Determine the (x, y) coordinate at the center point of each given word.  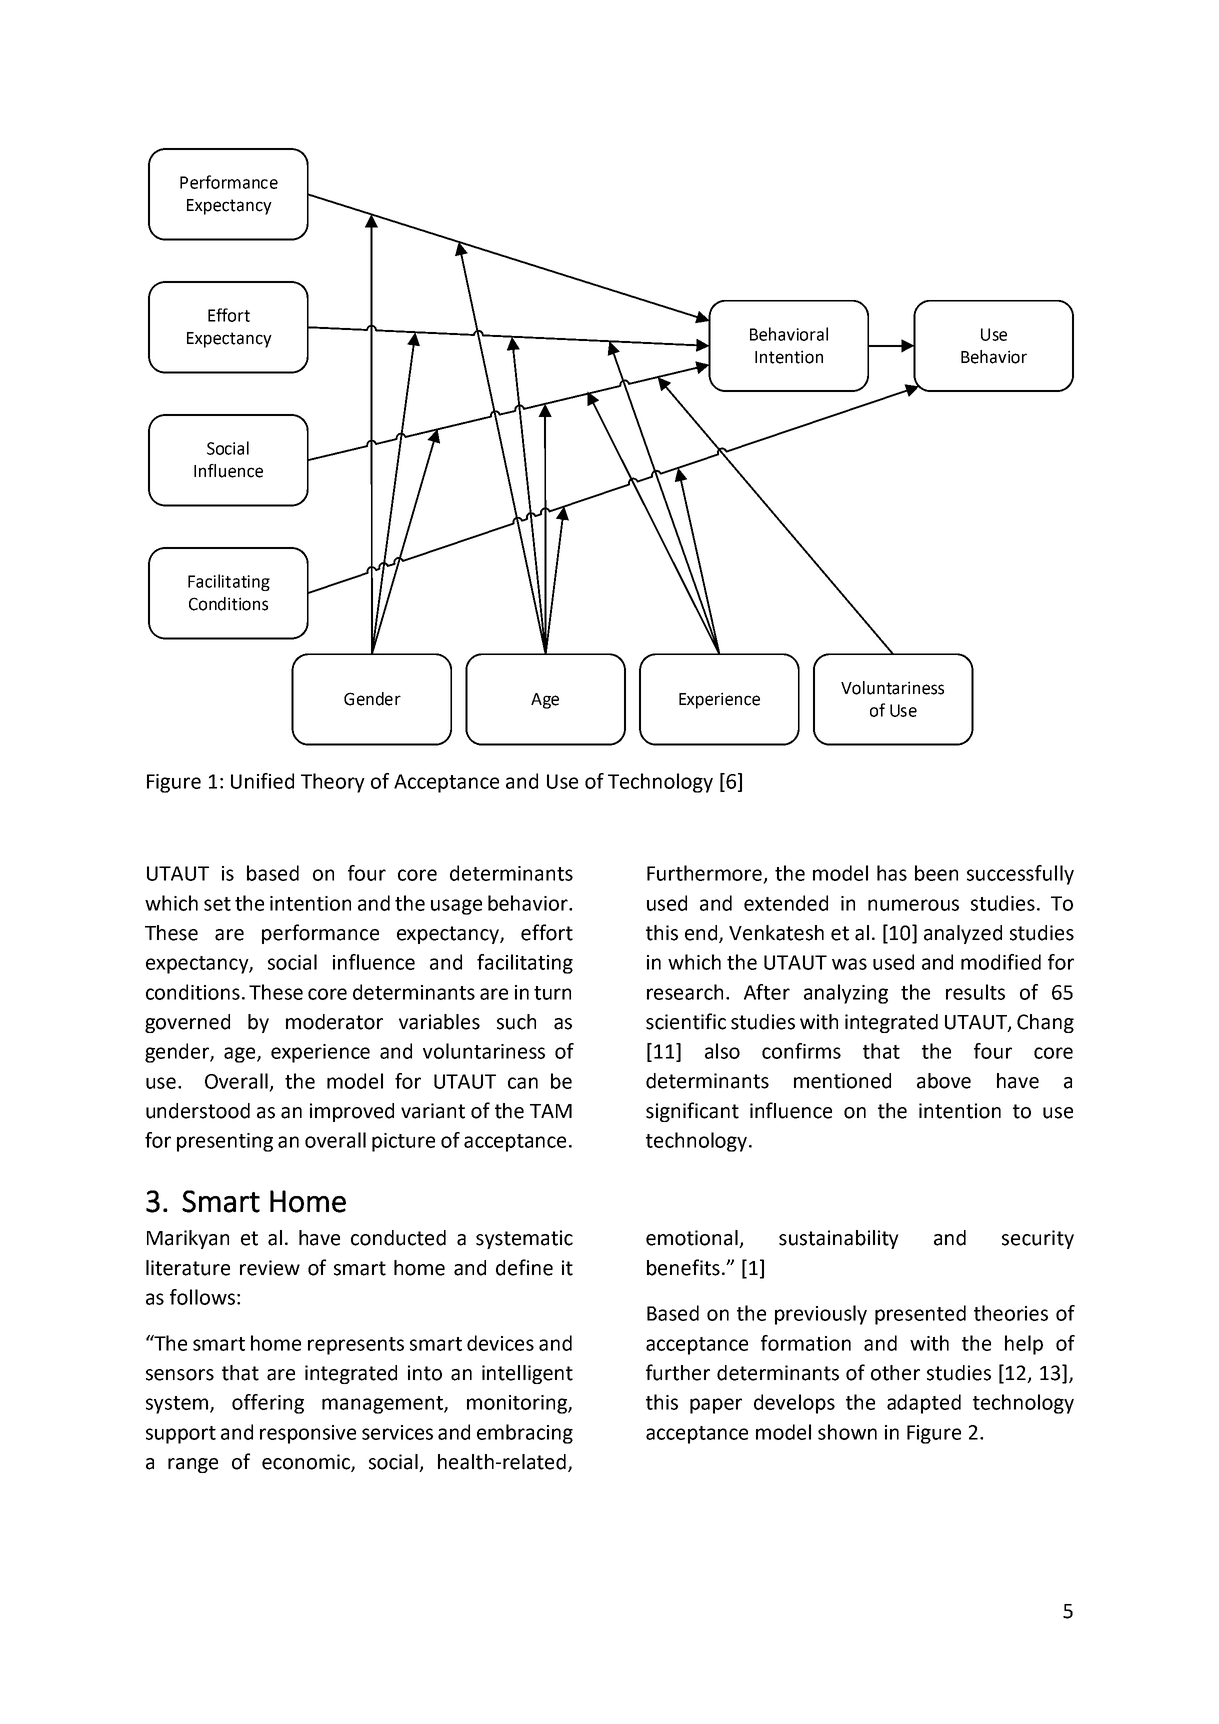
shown (847, 1432)
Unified (262, 781)
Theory (333, 783)
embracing (525, 1434)
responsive (308, 1434)
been (936, 873)
